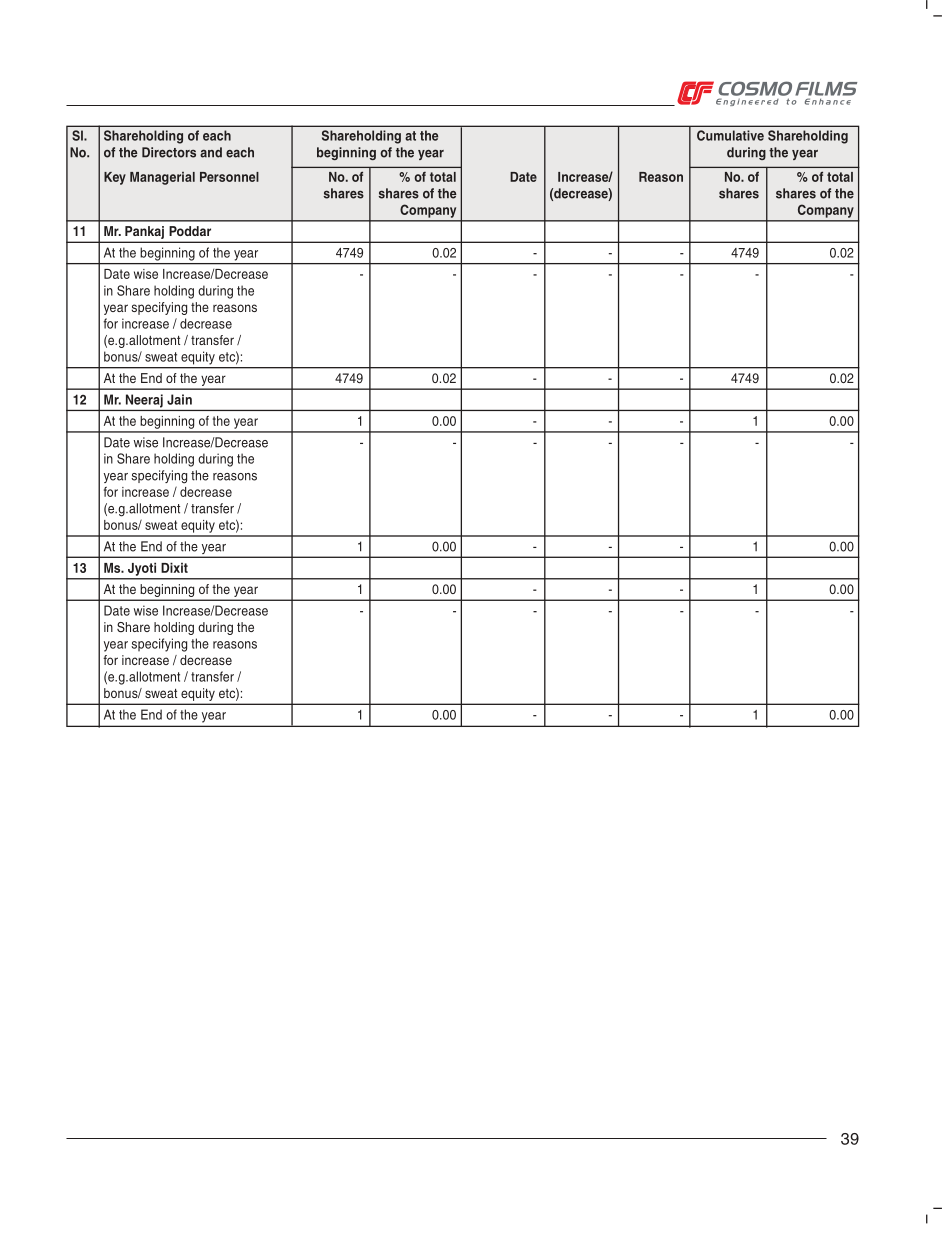 Image resolution: width=952 pixels, height=1233 pixels. I want to click on Dixit, so click(174, 567).
